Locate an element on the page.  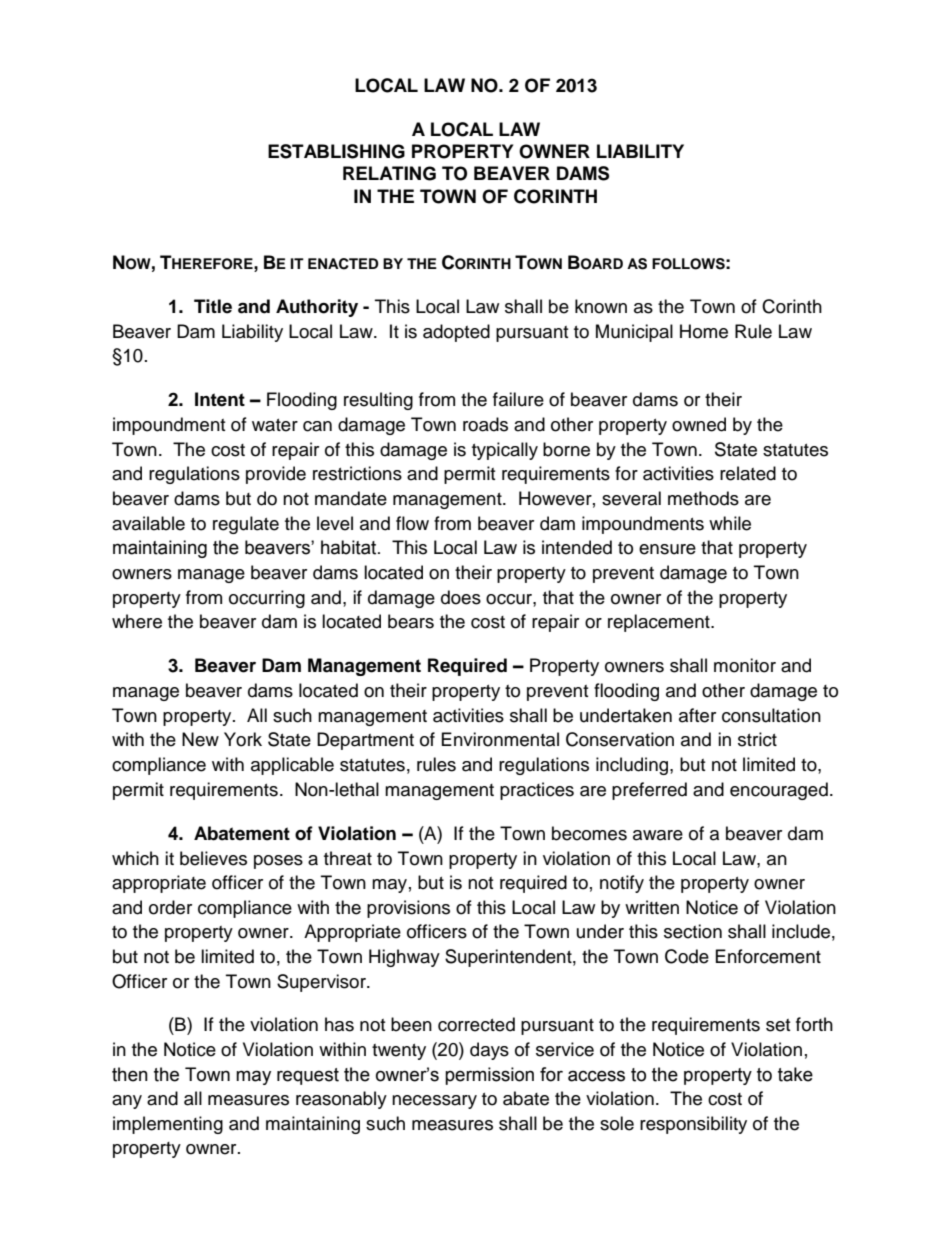
ESTABLISHING is located at coordinates (336, 151).
